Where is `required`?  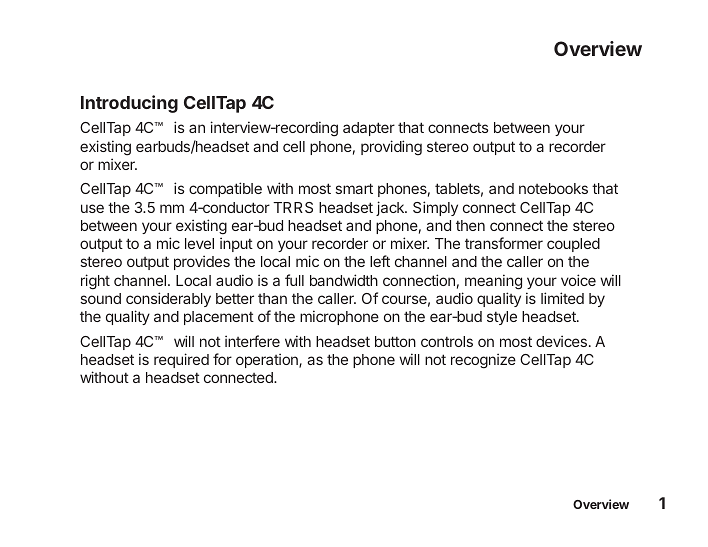 required is located at coordinates (181, 360).
